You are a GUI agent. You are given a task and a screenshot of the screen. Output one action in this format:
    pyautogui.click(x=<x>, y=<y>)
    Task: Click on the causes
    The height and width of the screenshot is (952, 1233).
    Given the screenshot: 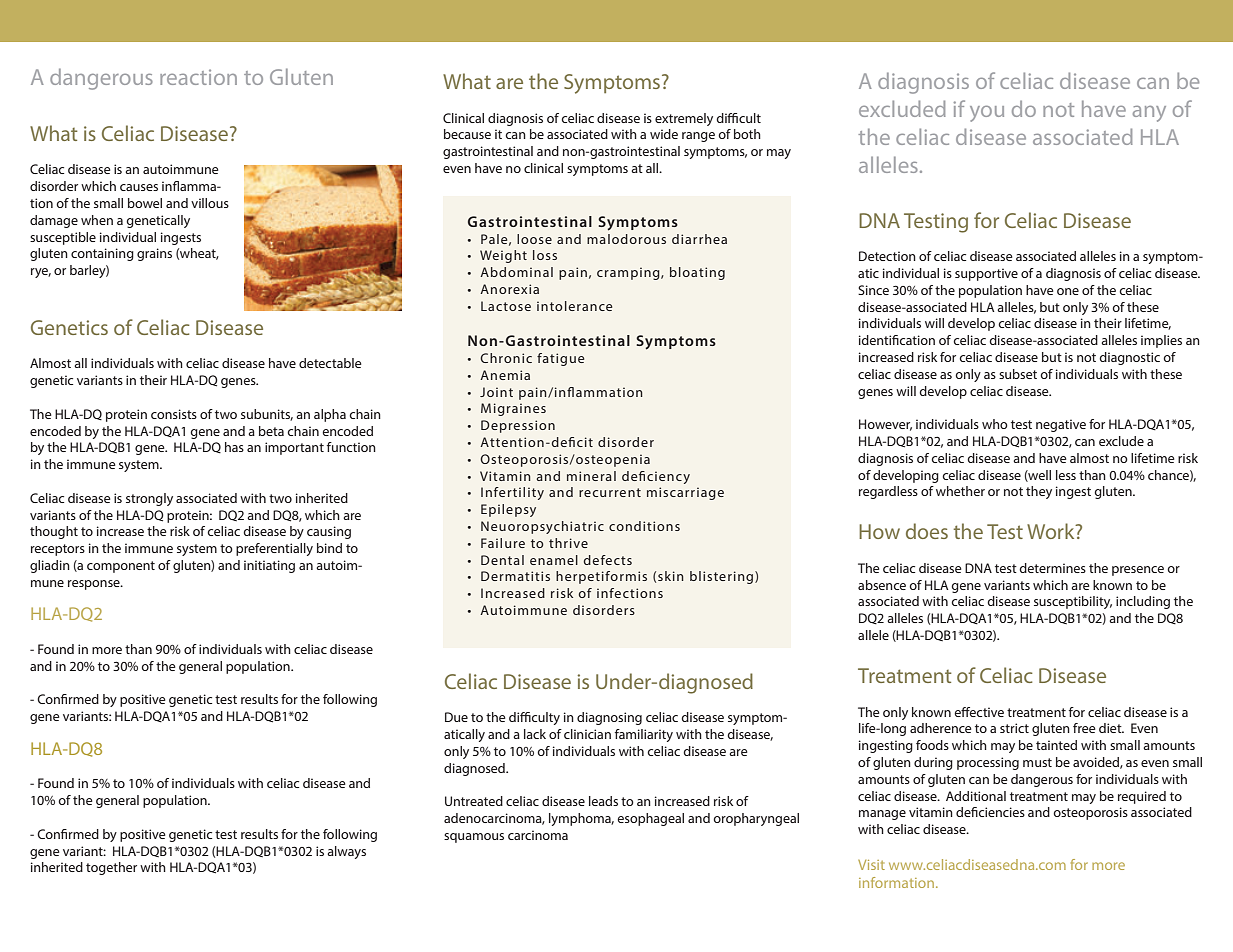 What is the action you would take?
    pyautogui.click(x=139, y=187)
